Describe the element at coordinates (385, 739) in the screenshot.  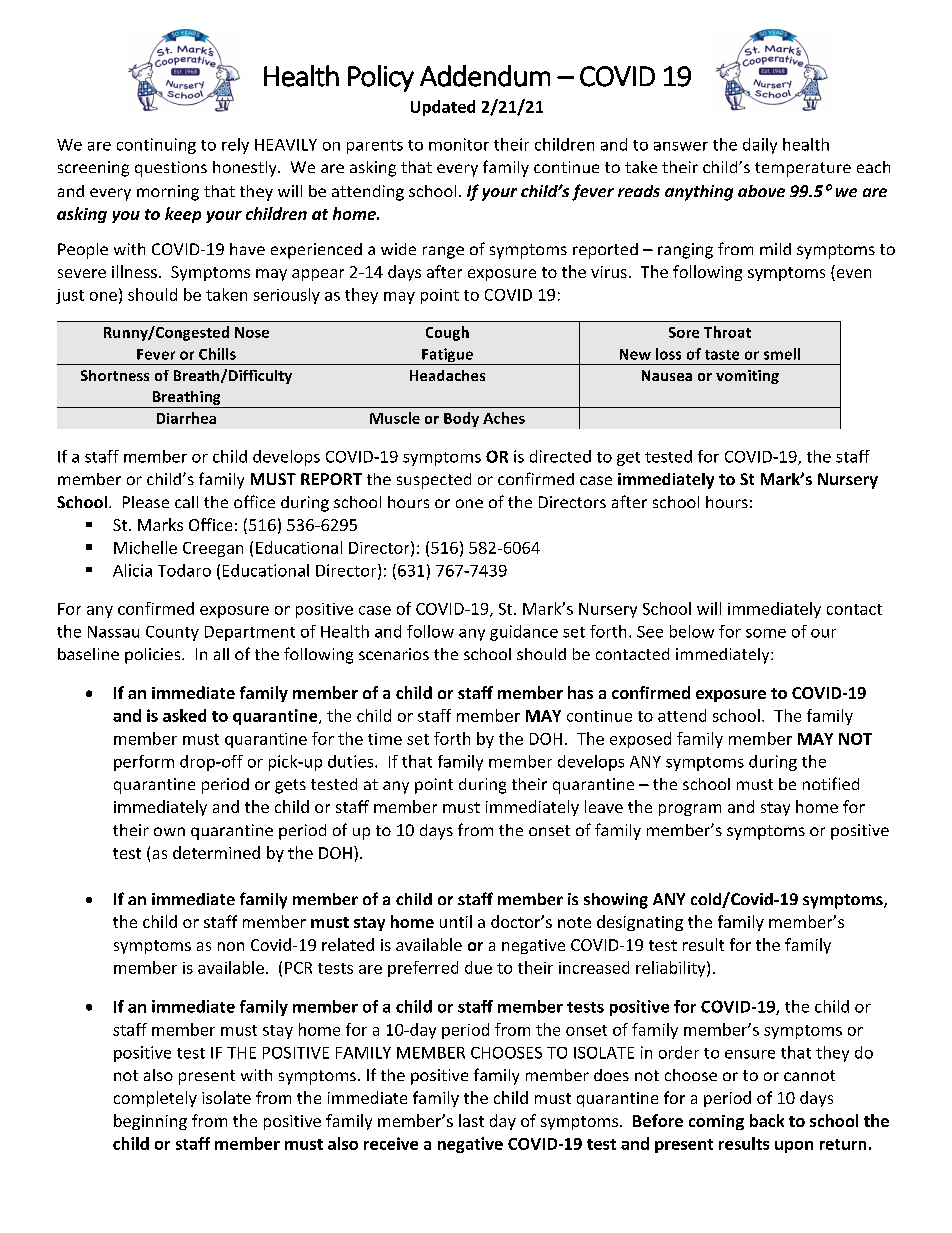
I see `time` at that location.
